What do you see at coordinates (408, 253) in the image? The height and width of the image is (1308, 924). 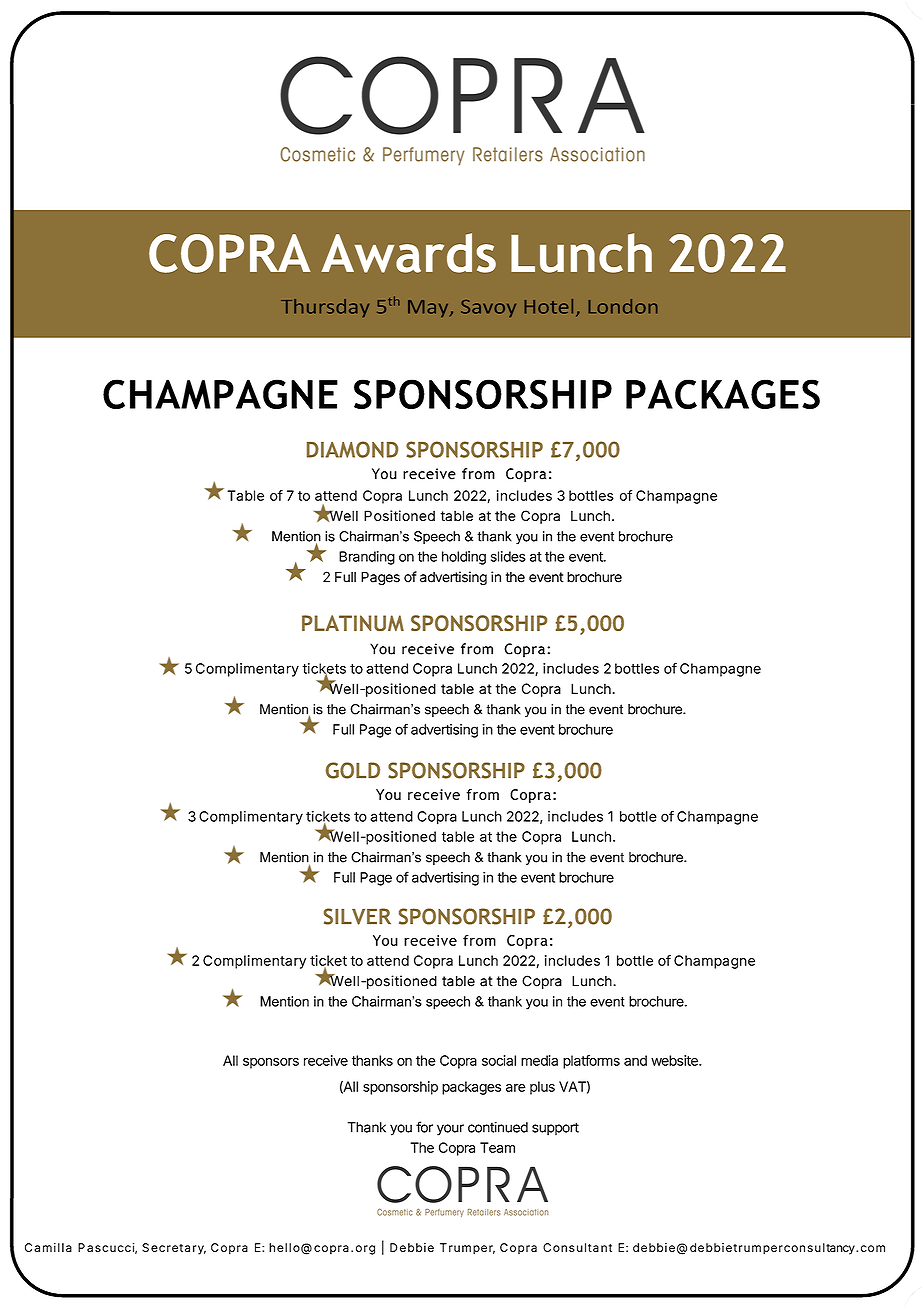 I see `Awards` at bounding box center [408, 253].
